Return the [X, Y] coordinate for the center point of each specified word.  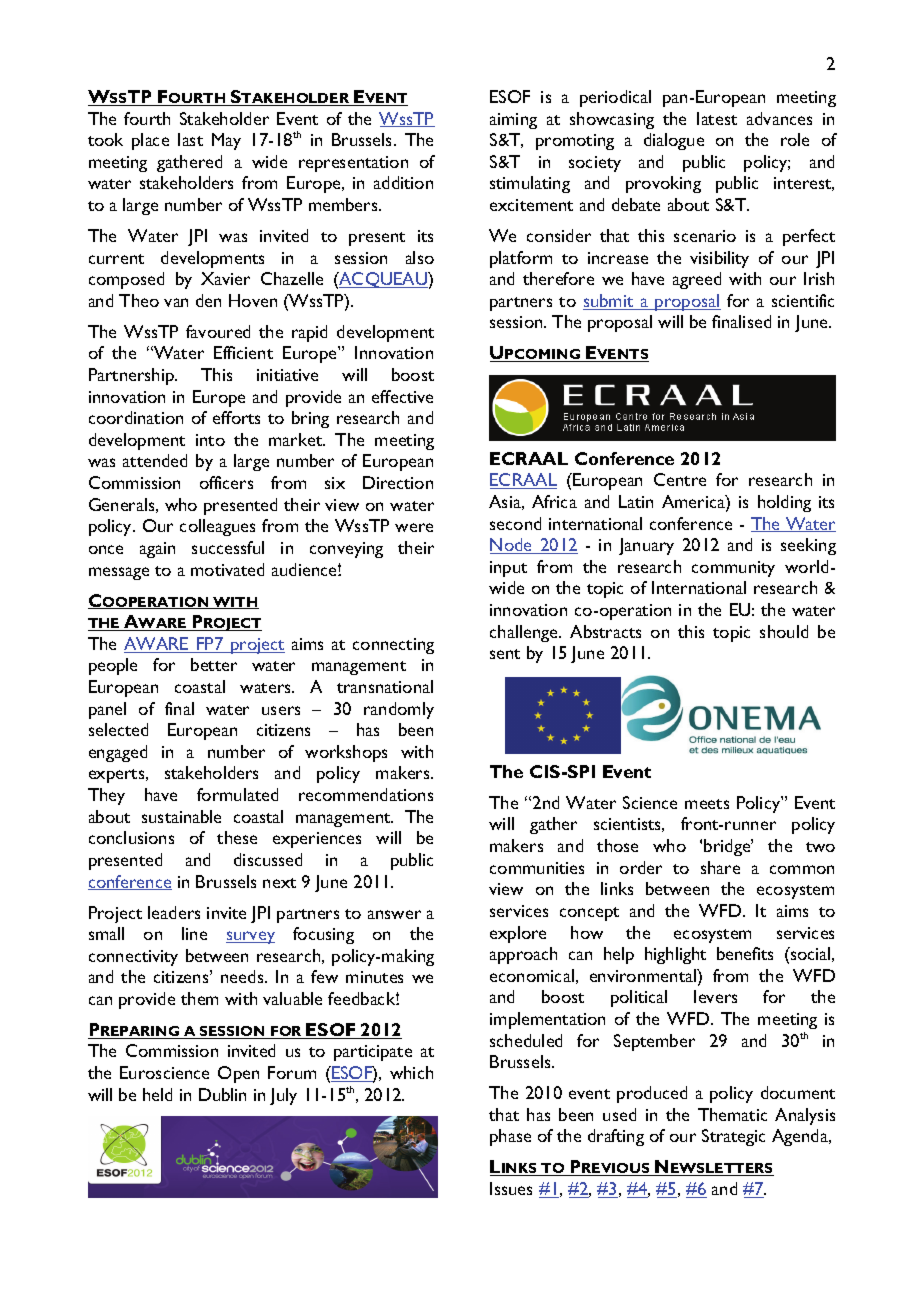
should [784, 631]
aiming [513, 121]
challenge [525, 633]
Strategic [733, 1137]
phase [510, 1137]
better [214, 664]
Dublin [222, 1094]
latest [717, 118]
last [190, 139]
